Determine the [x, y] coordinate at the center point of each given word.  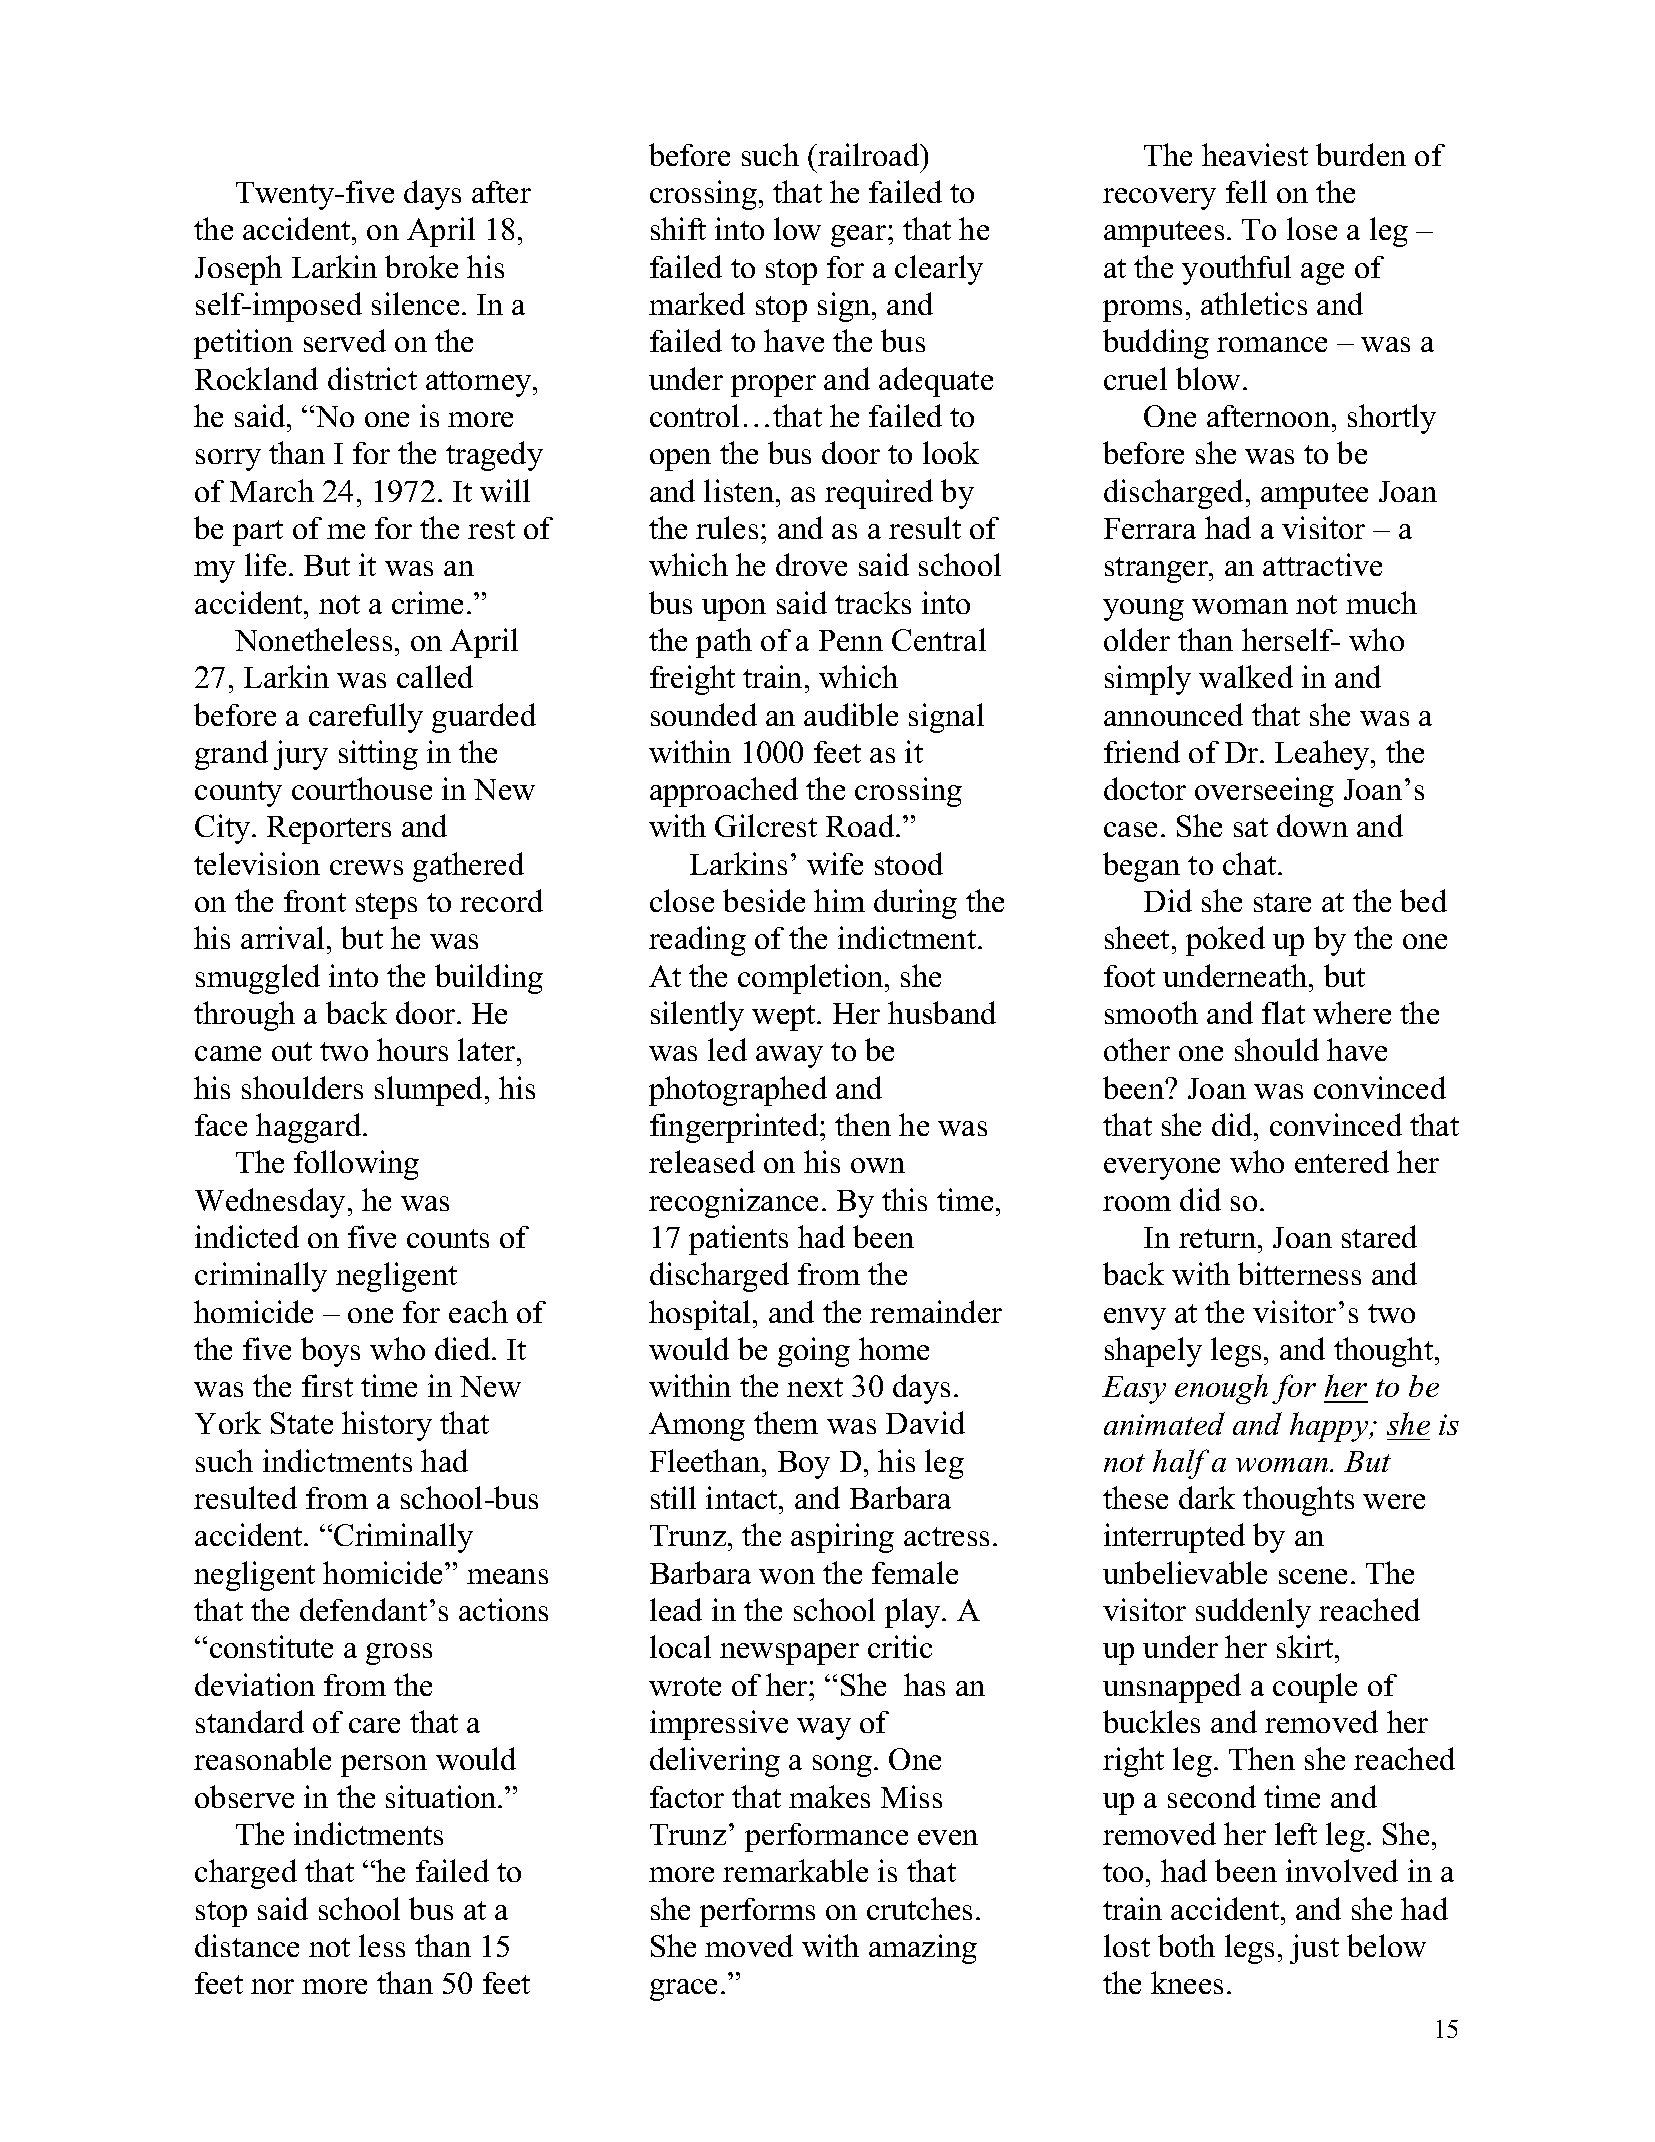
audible [851, 714]
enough [1221, 1389]
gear [860, 236]
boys [330, 1352]
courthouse [362, 788]
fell [1246, 191]
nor [272, 1986]
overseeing [1264, 792]
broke [421, 266]
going [814, 1352]
